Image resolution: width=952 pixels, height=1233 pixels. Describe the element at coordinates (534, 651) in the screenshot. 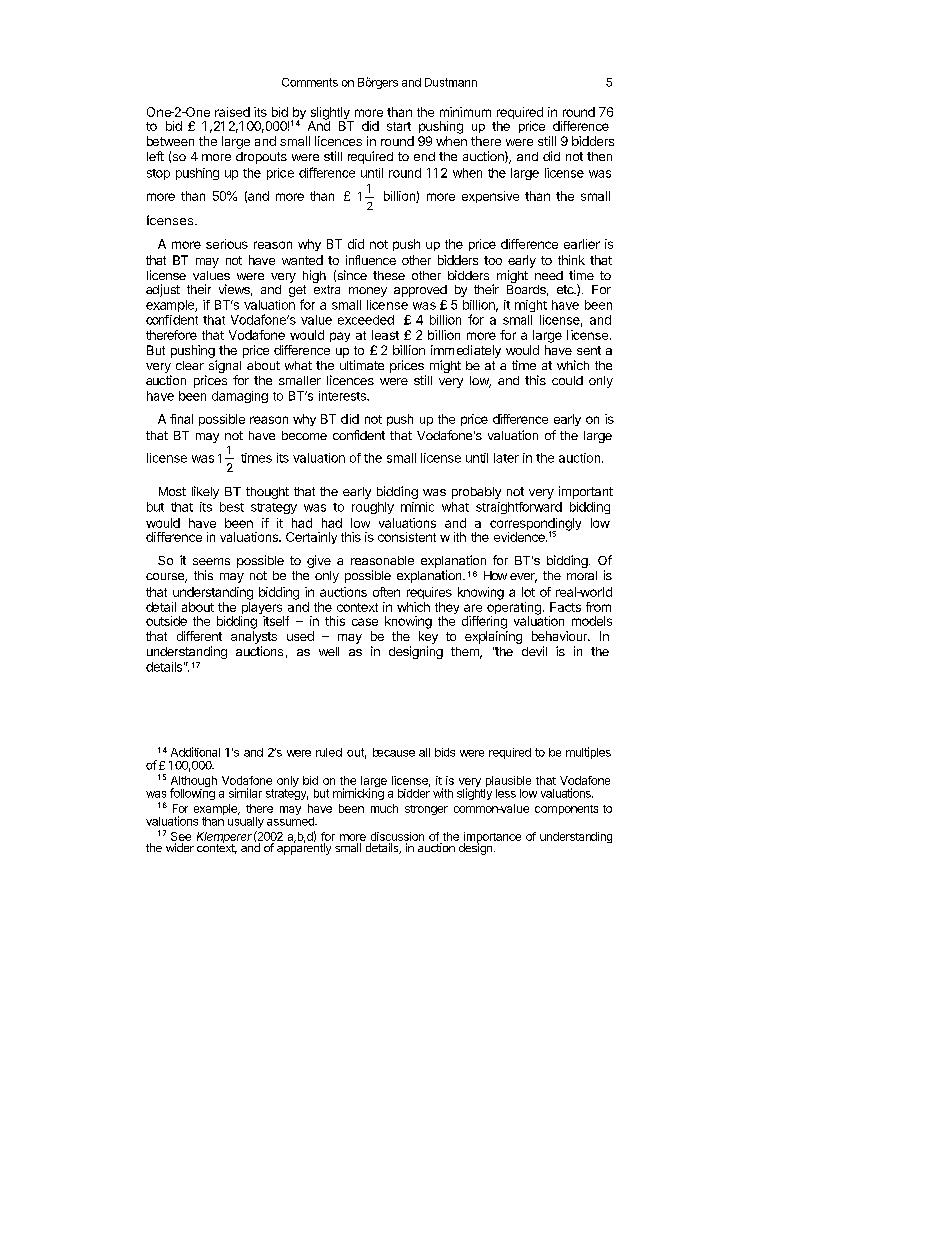

I see `devil` at that location.
